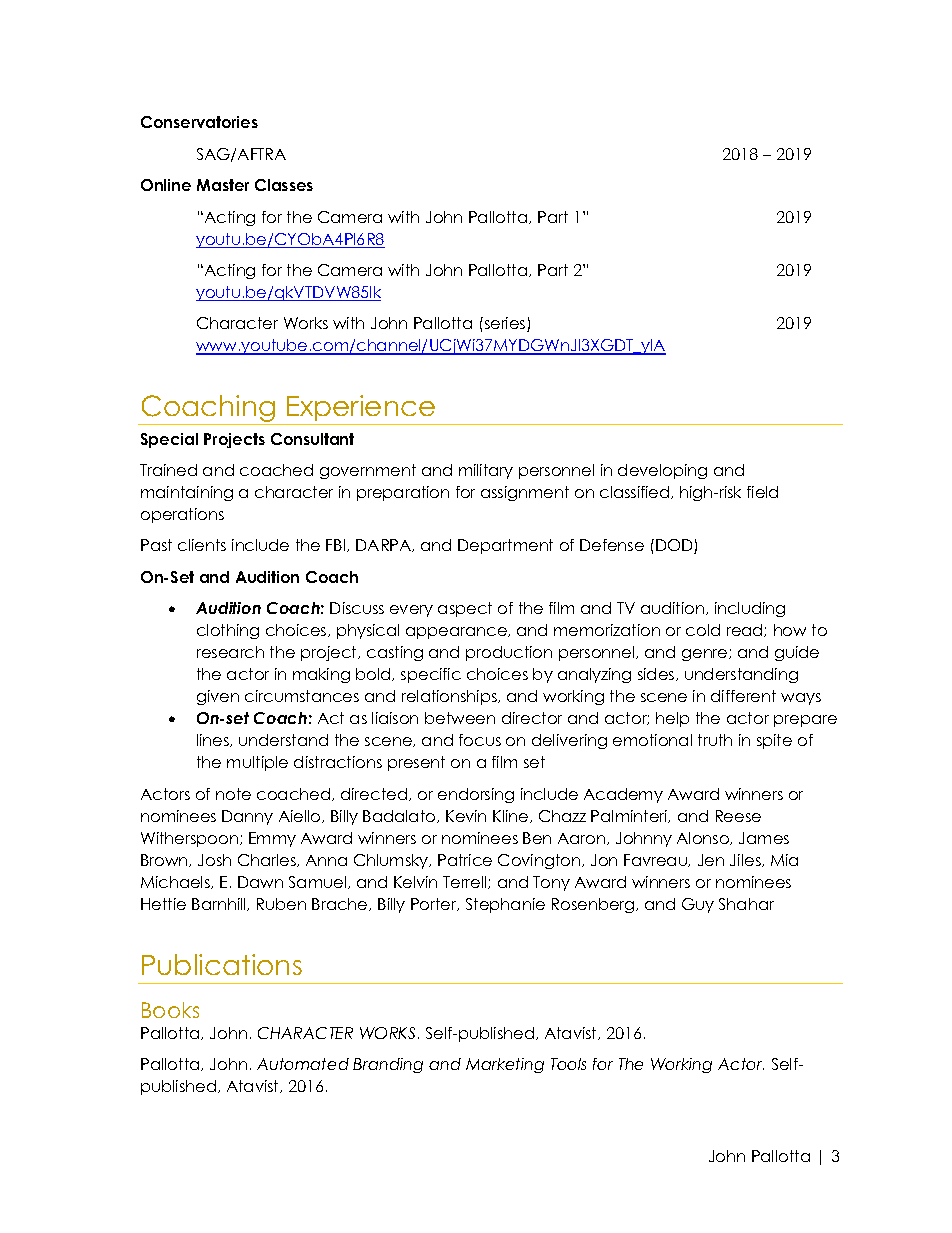 Image resolution: width=952 pixels, height=1233 pixels. Describe the element at coordinates (480, 740) in the screenshot. I see `focus` at that location.
